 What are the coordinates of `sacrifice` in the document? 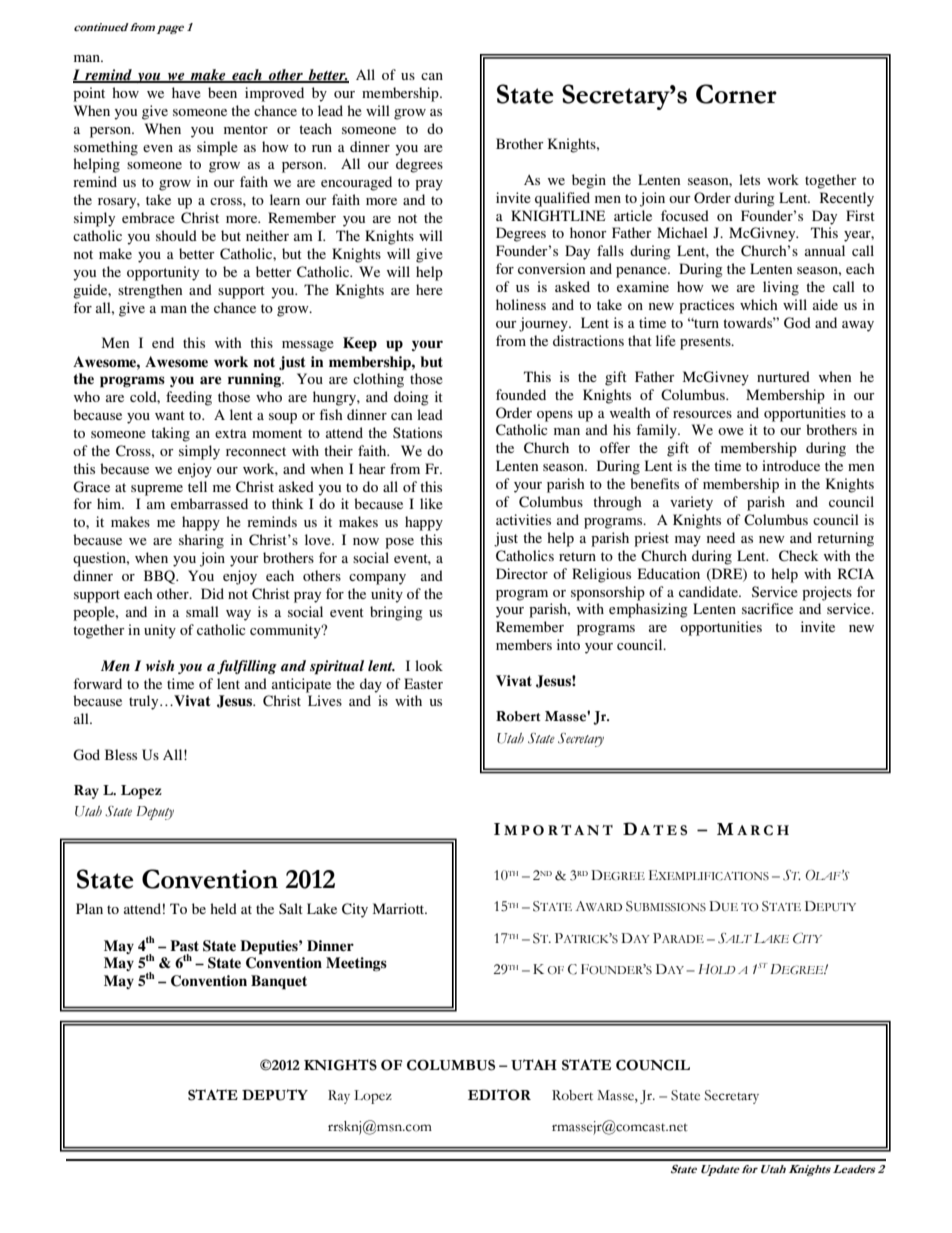 It's located at (767, 608).
